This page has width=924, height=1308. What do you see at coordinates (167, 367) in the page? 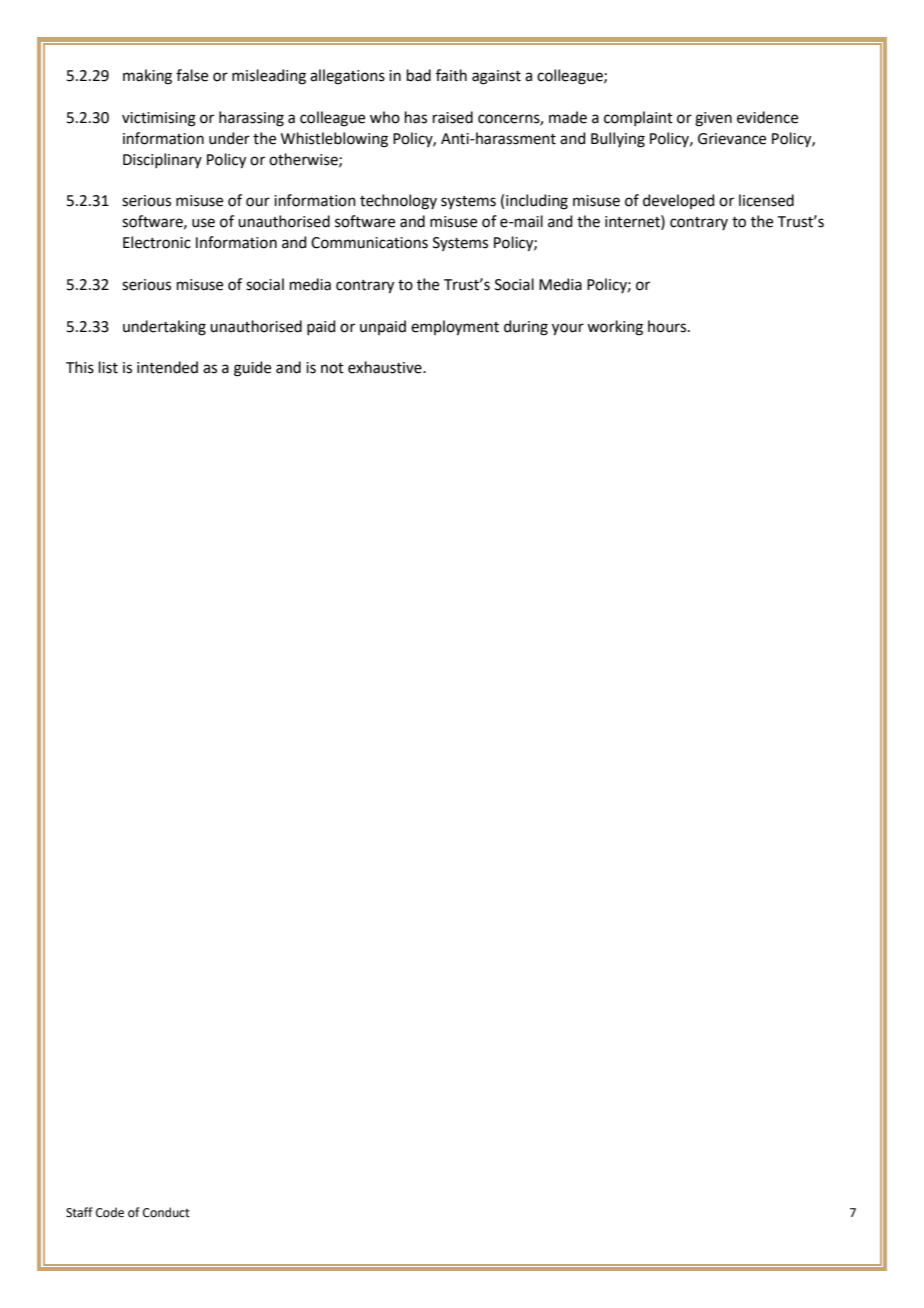
I see `intended` at bounding box center [167, 367].
